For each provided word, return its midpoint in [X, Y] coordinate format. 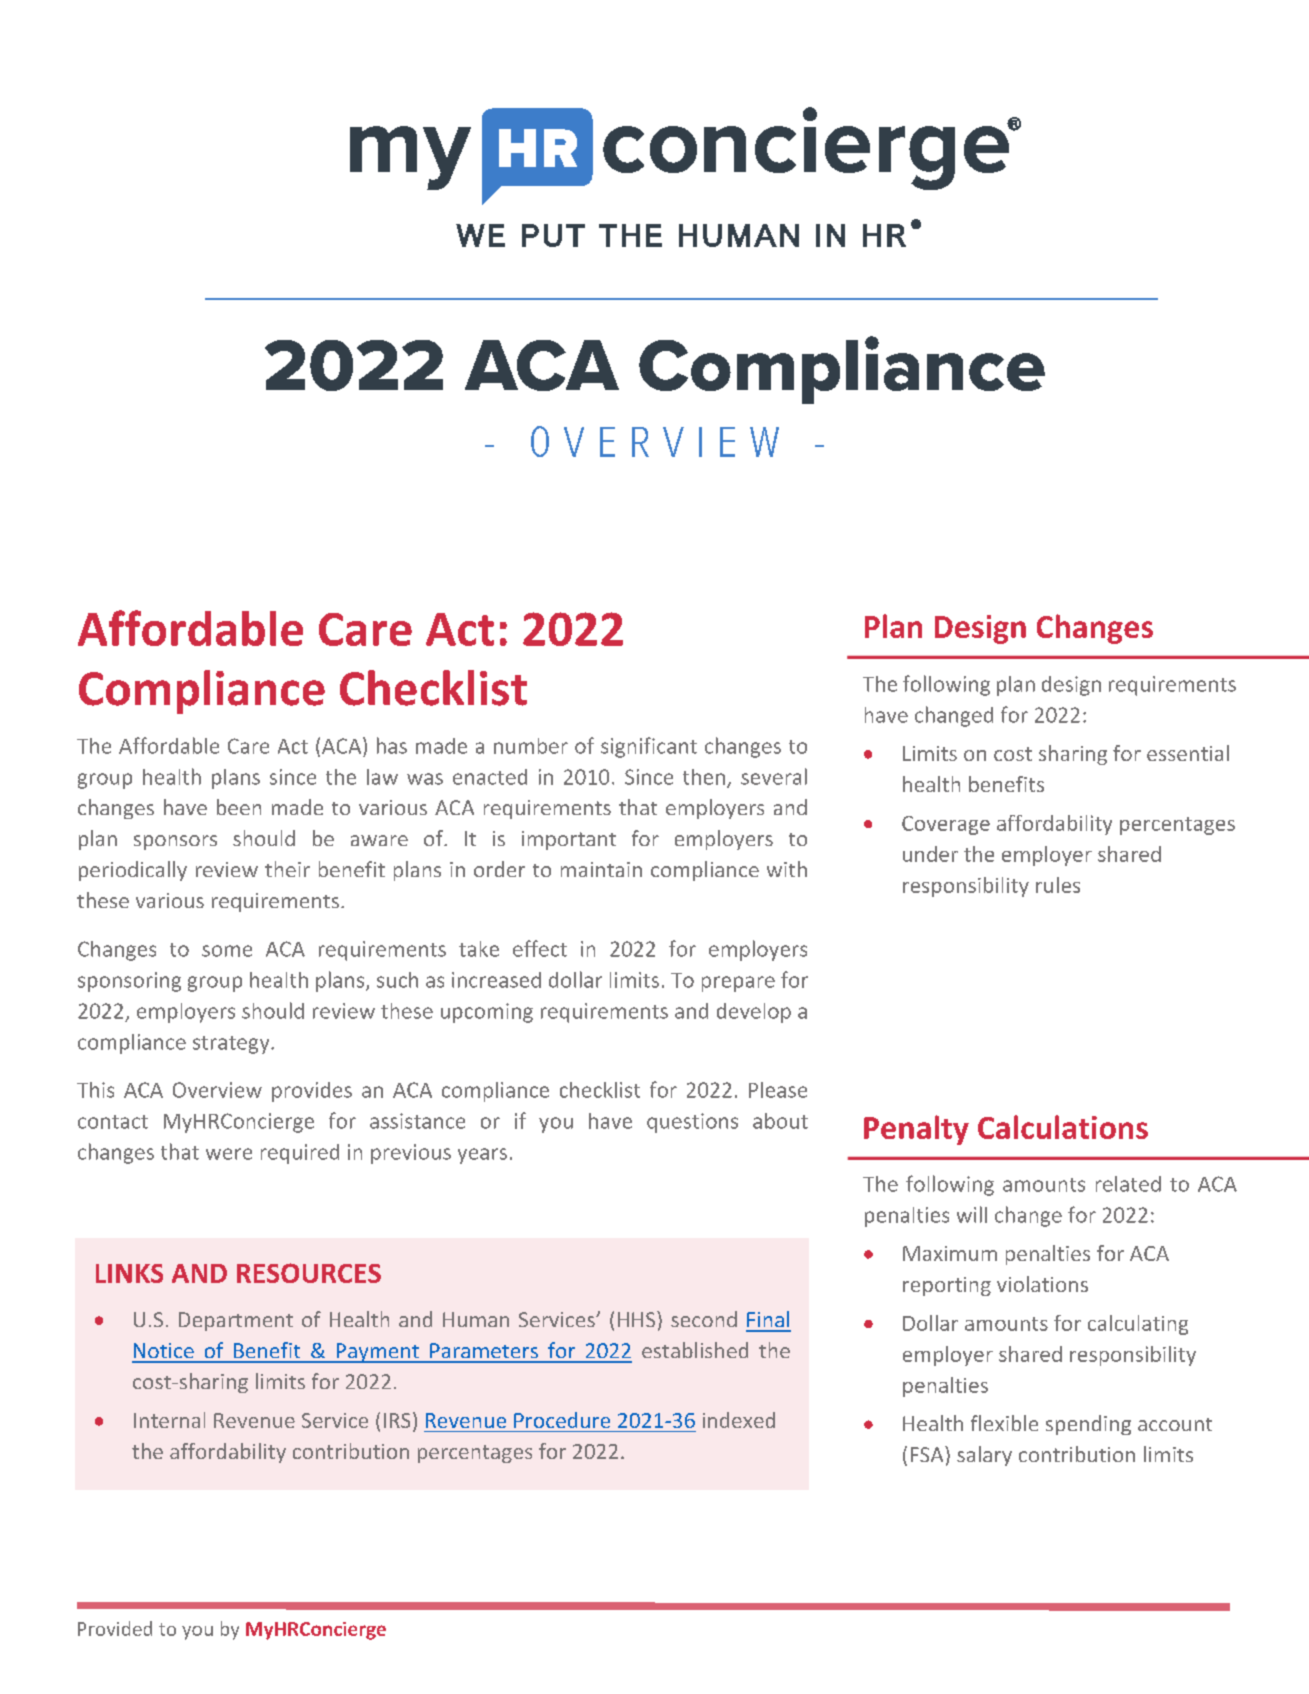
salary [984, 1456]
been [239, 807]
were [229, 1154]
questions [692, 1123]
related [1128, 1184]
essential [1188, 753]
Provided [115, 1628]
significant [649, 747]
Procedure [562, 1420]
